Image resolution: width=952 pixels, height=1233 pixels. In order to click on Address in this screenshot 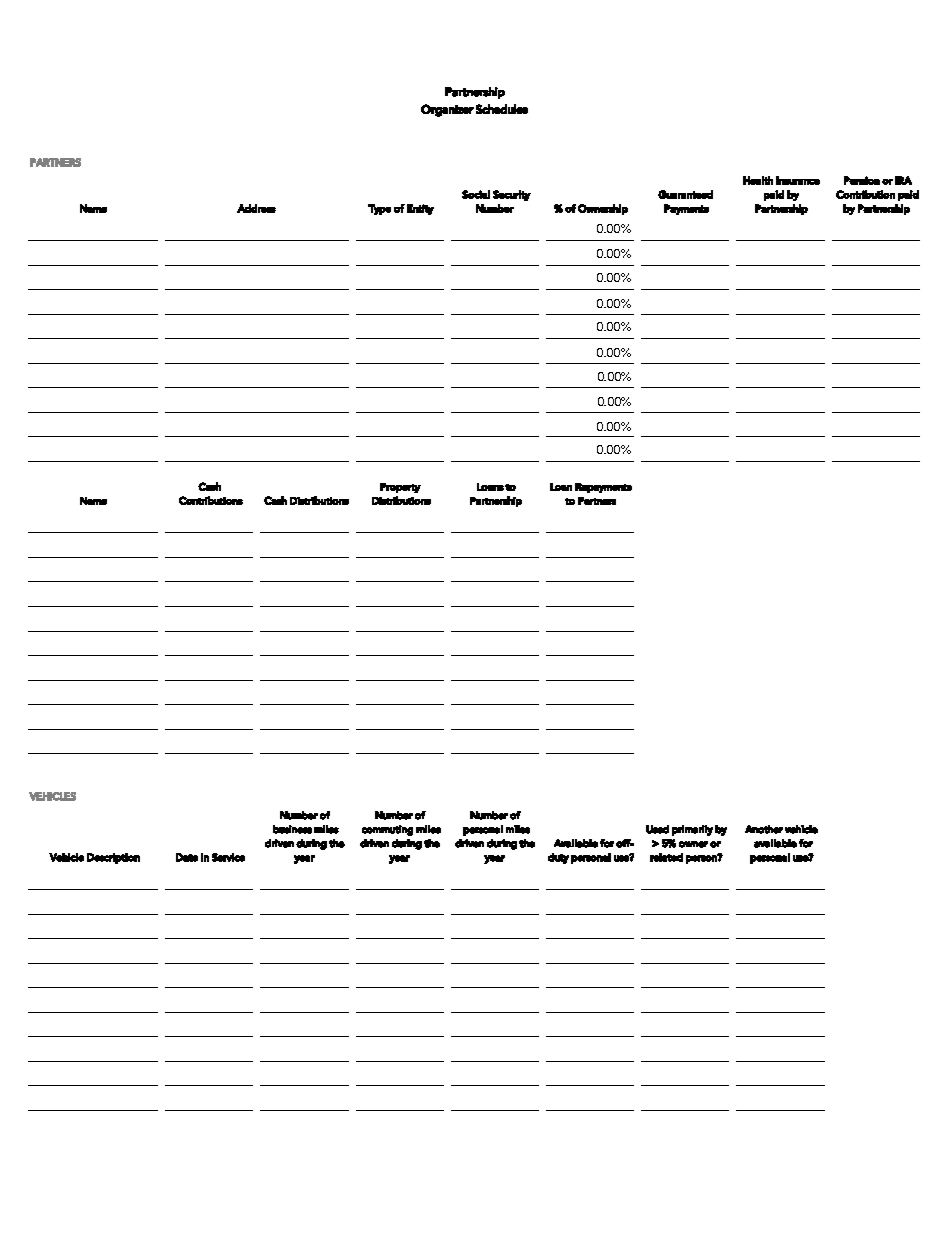, I will do `click(256, 208)`.
